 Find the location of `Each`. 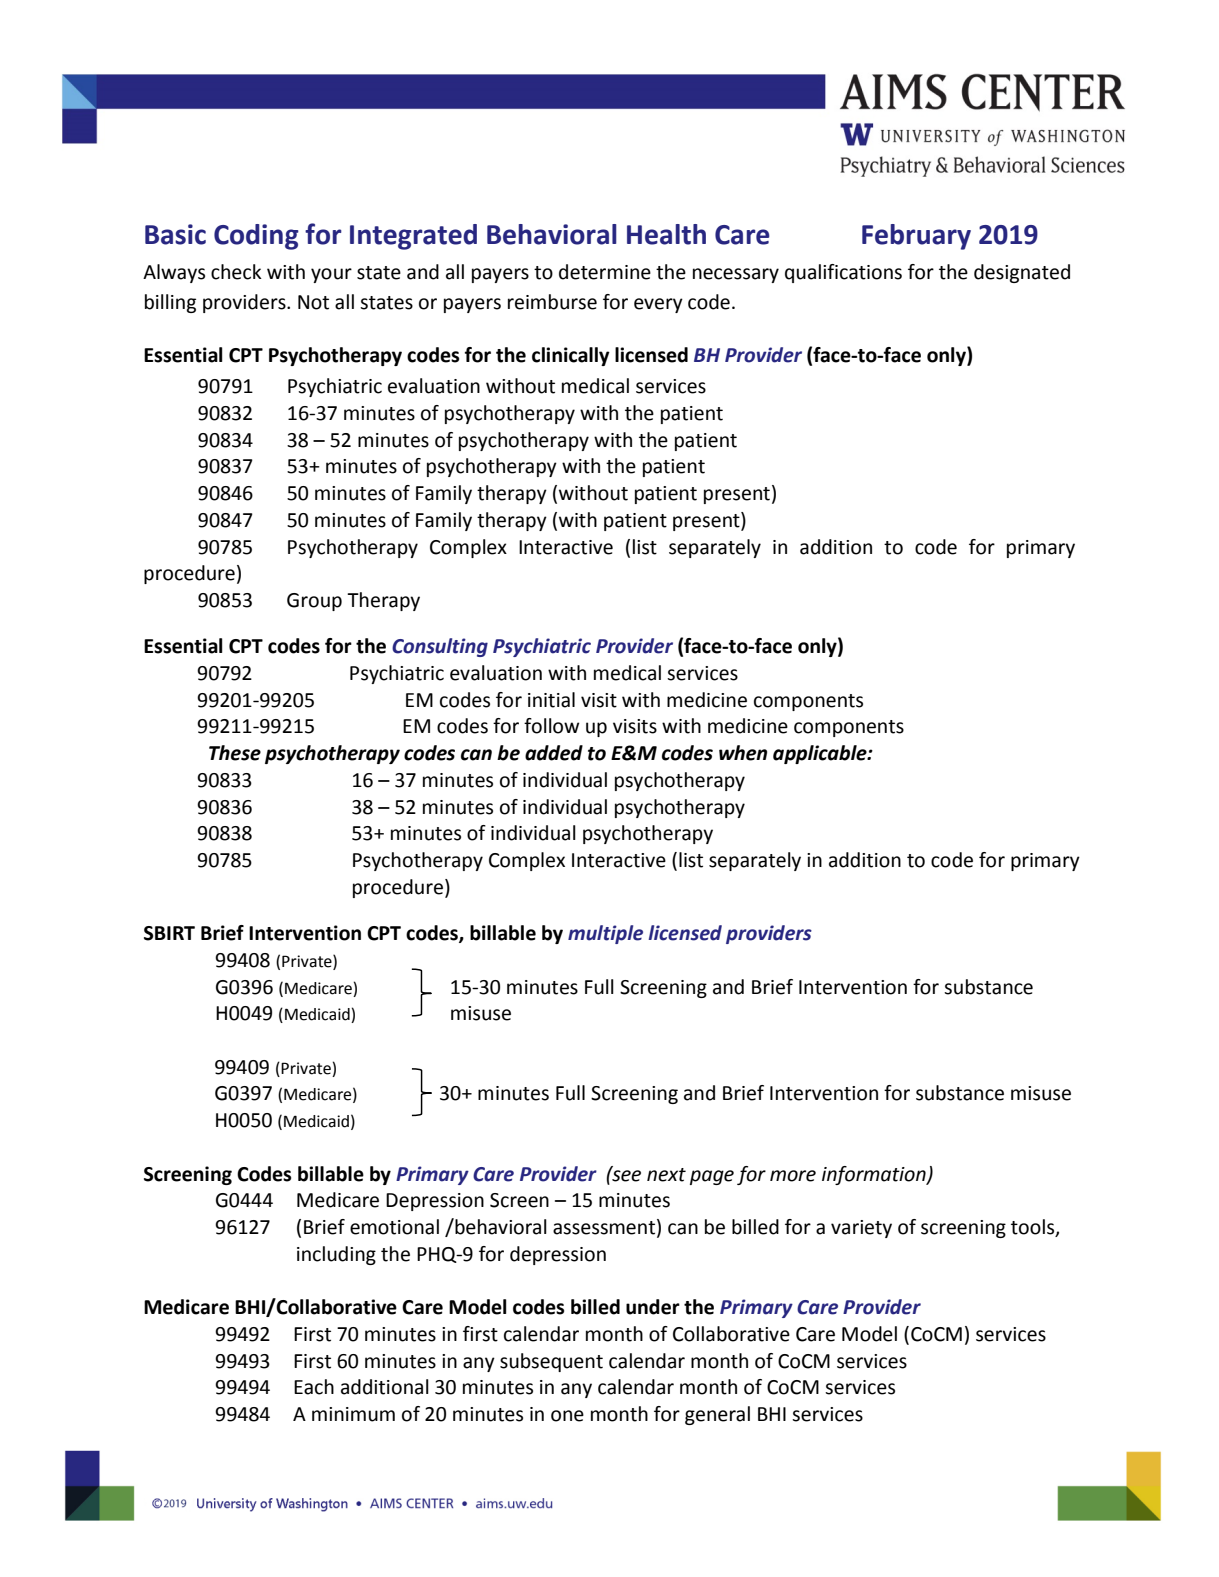

Each is located at coordinates (314, 1387).
